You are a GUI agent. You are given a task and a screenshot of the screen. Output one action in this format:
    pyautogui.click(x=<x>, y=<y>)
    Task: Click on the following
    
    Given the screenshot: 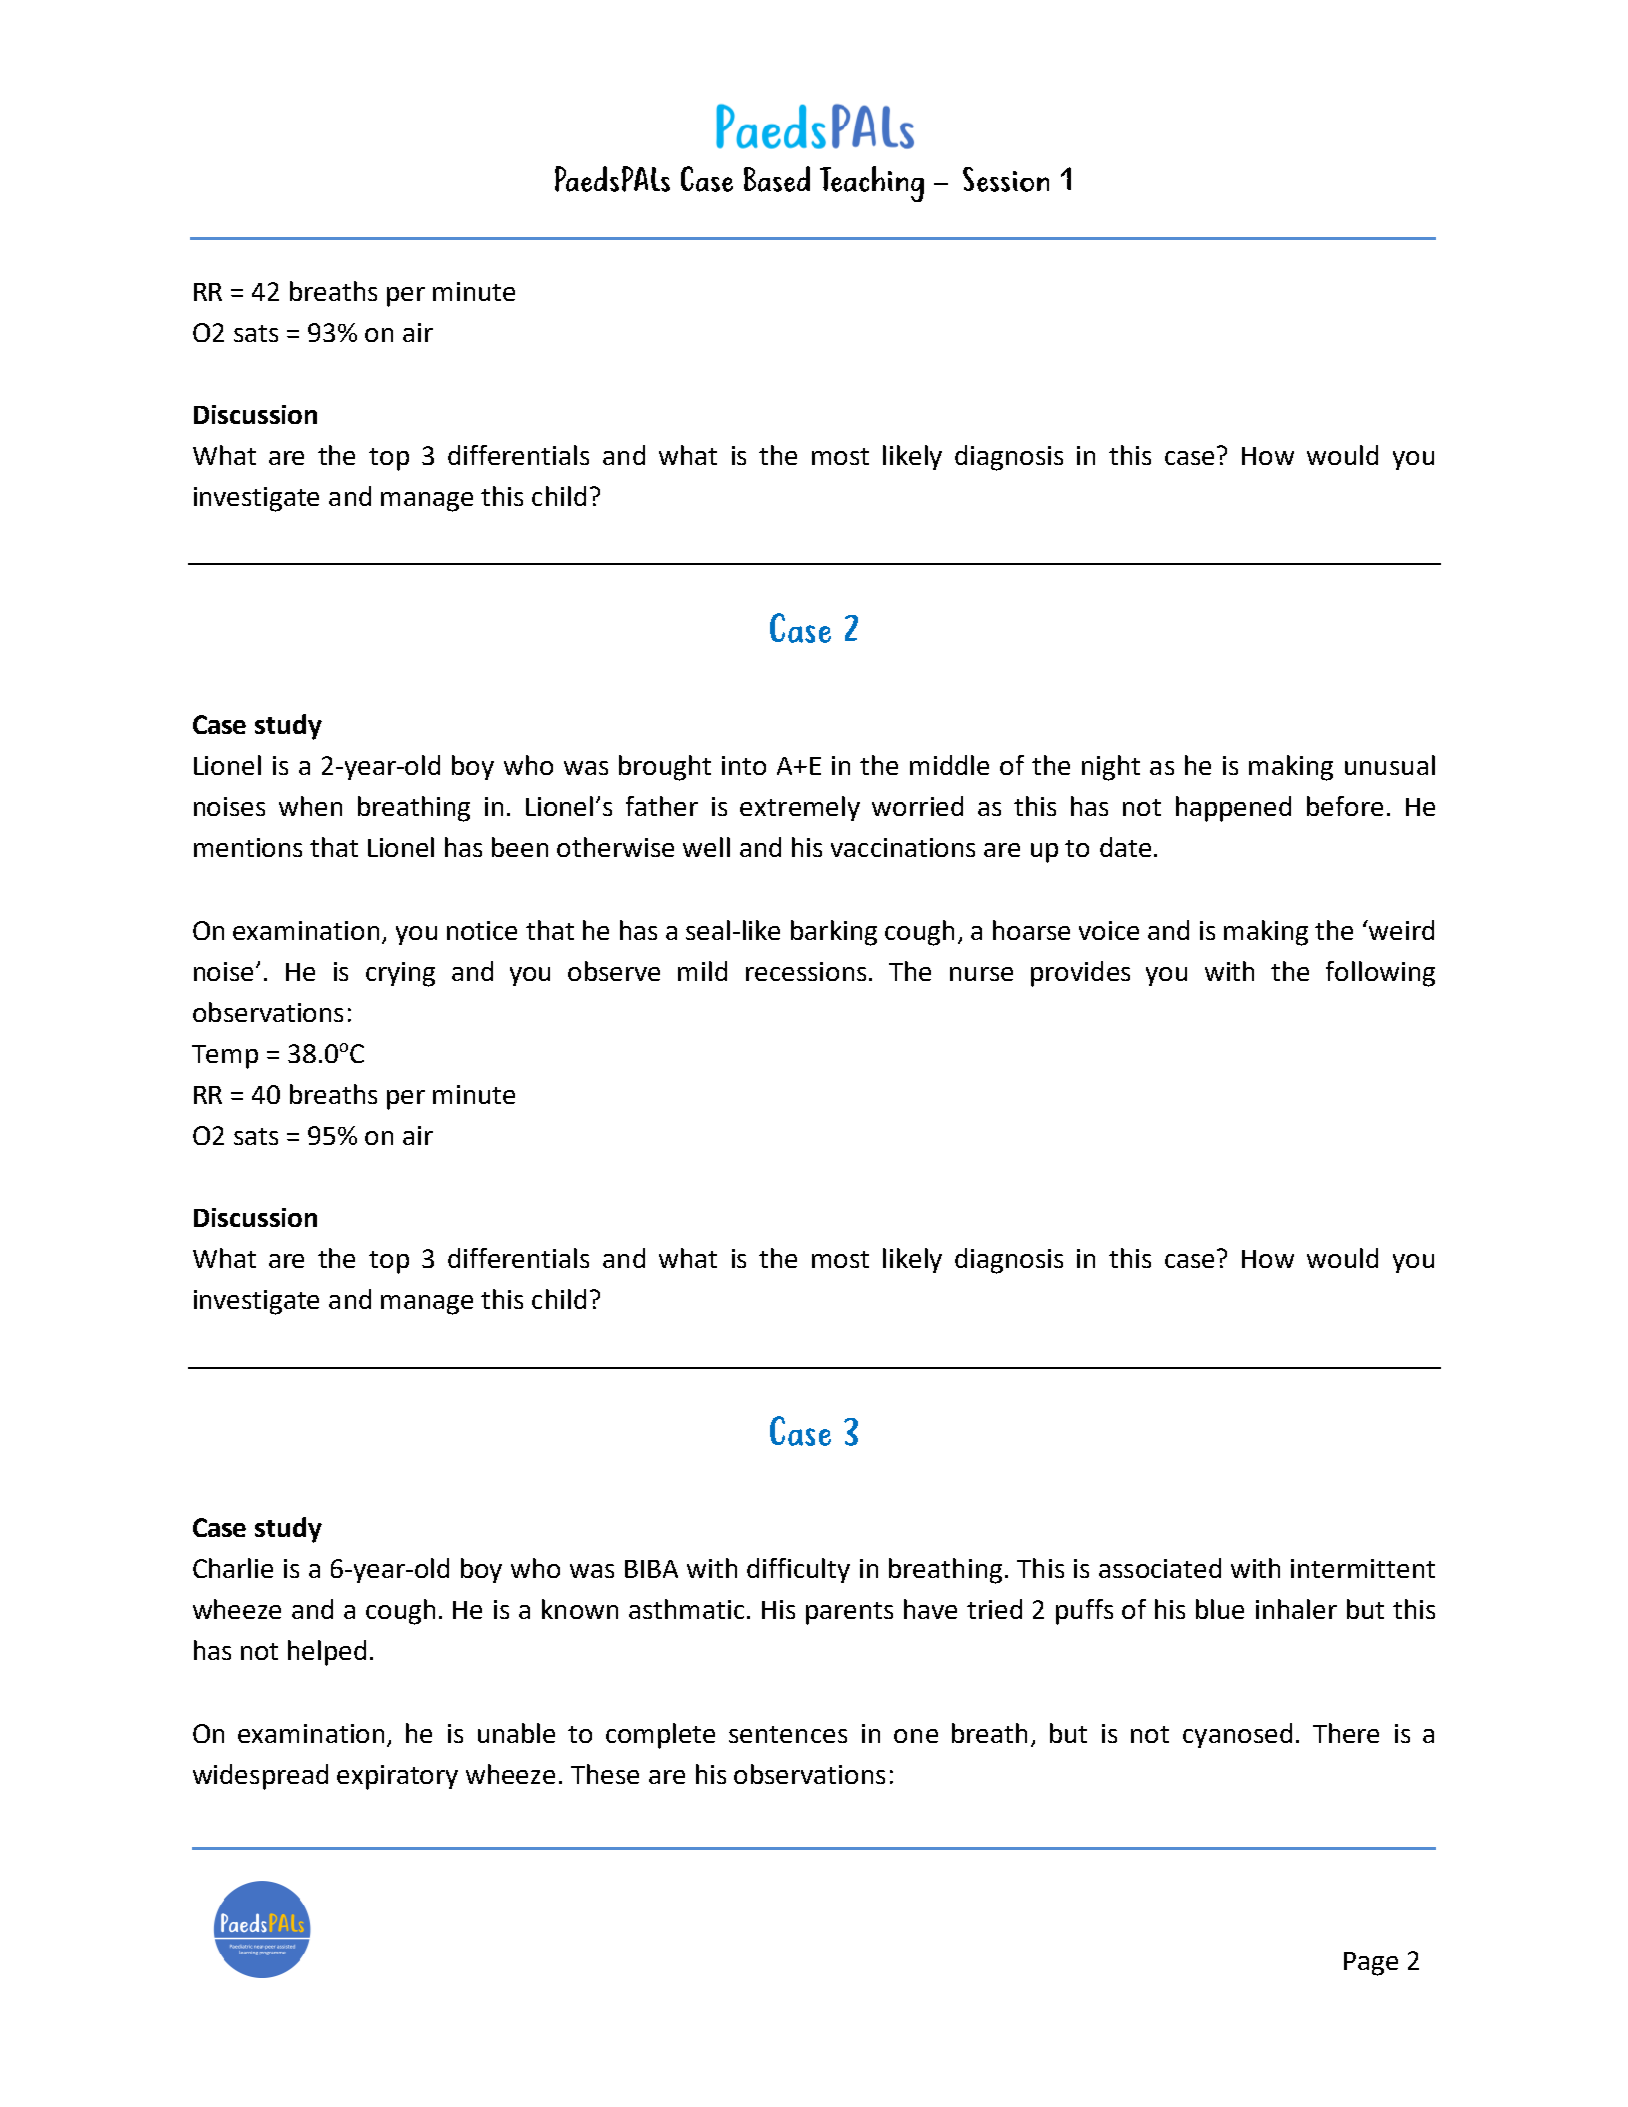 What is the action you would take?
    pyautogui.click(x=1380, y=974)
